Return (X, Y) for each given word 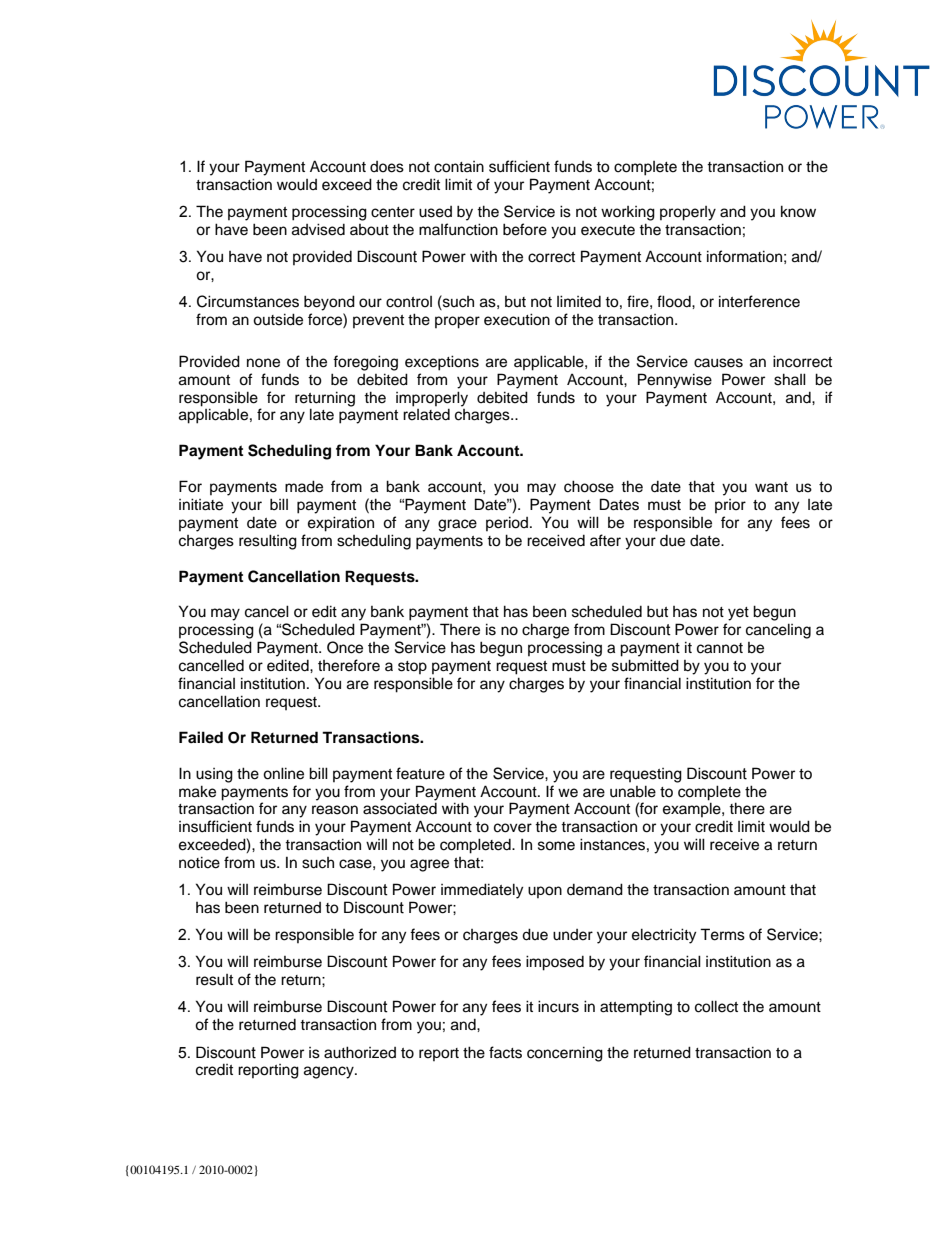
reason (335, 810)
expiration (341, 524)
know (798, 211)
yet (738, 614)
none (263, 363)
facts (505, 1052)
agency (330, 1072)
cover (513, 828)
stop (412, 667)
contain (459, 167)
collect (716, 1006)
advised (318, 229)
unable (633, 791)
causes (718, 363)
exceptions (442, 363)
